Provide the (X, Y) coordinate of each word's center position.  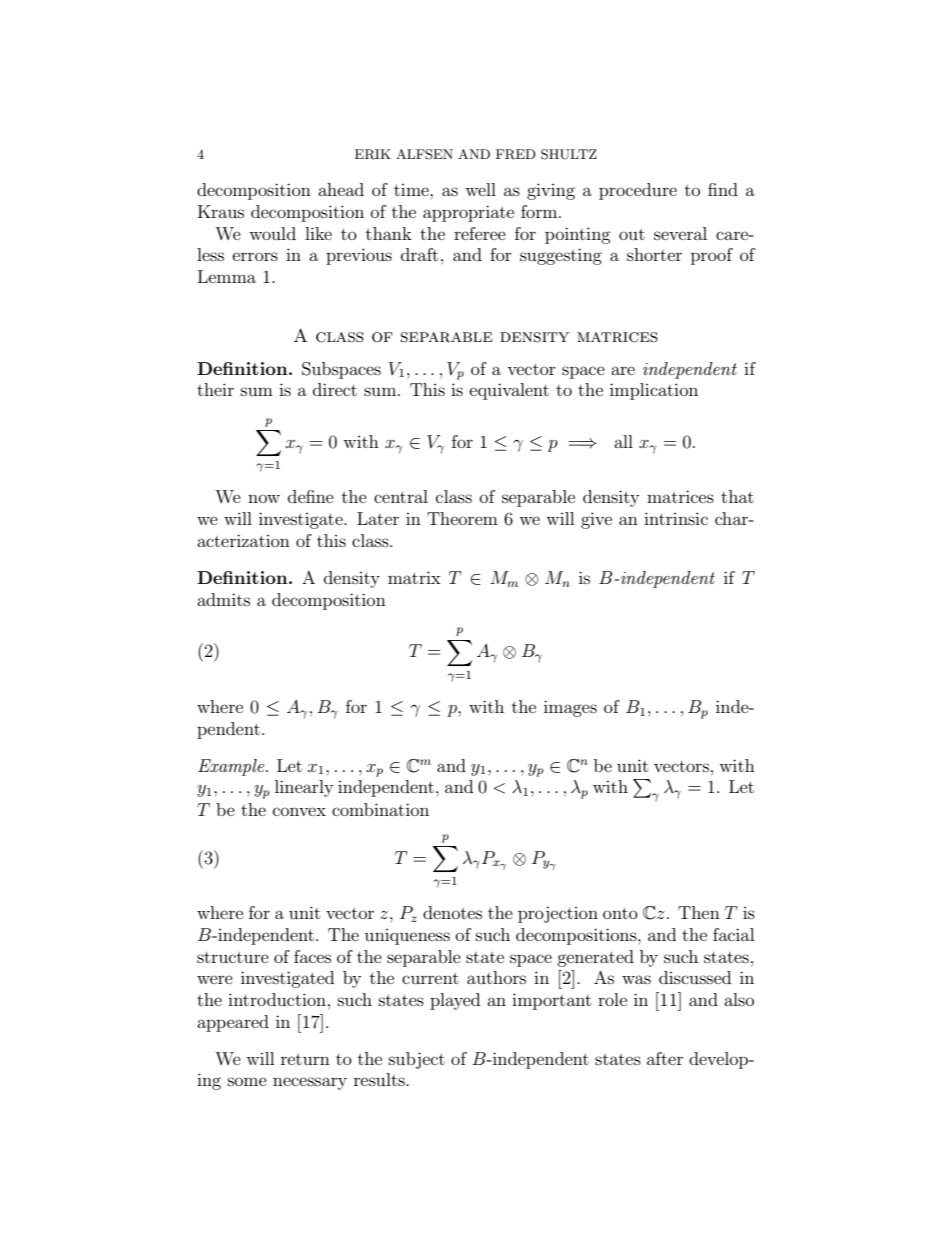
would (272, 233)
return (305, 1059)
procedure (638, 191)
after (665, 1058)
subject (417, 1060)
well (480, 189)
